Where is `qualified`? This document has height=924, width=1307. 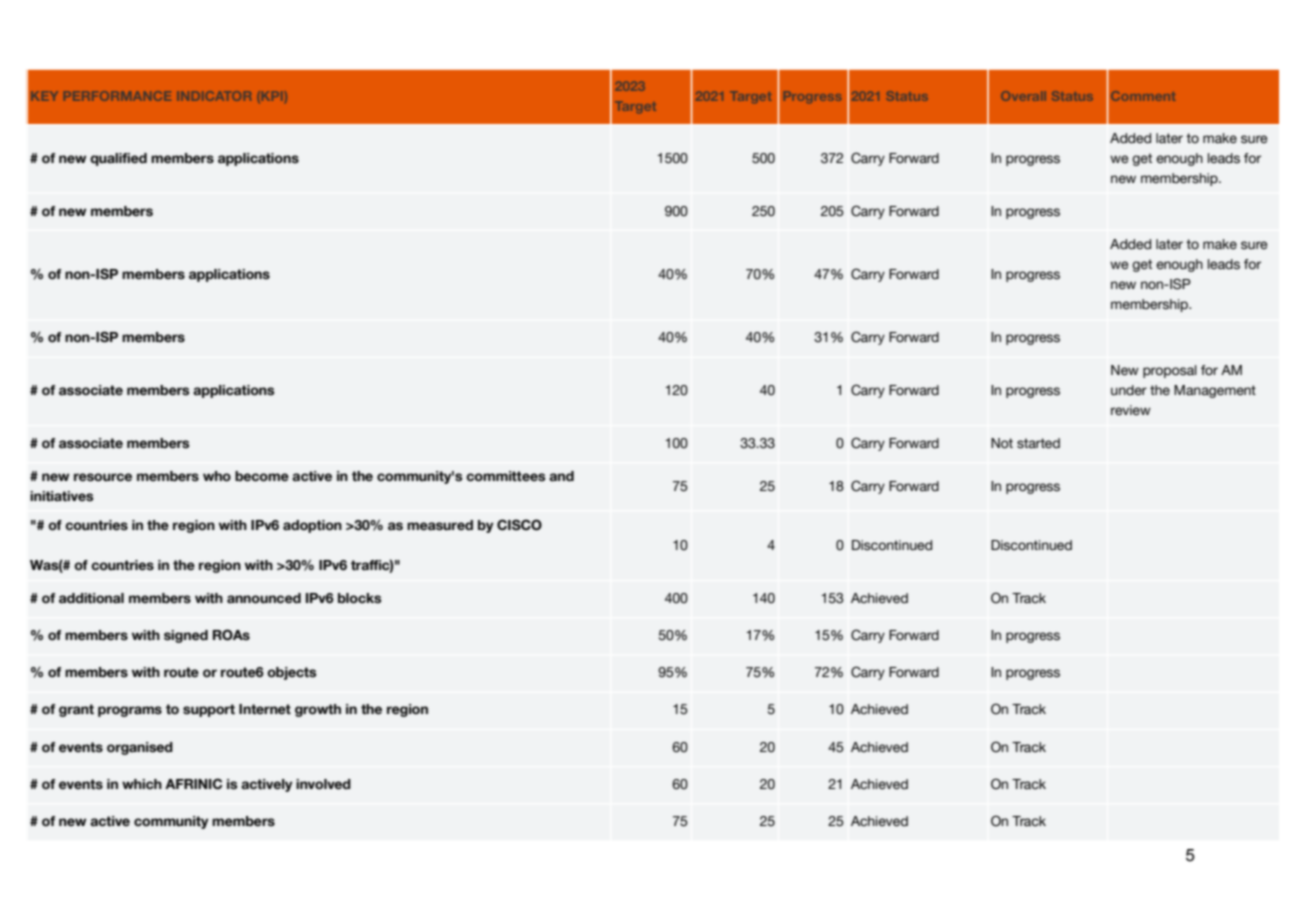
qualified is located at coordinates (118, 159).
